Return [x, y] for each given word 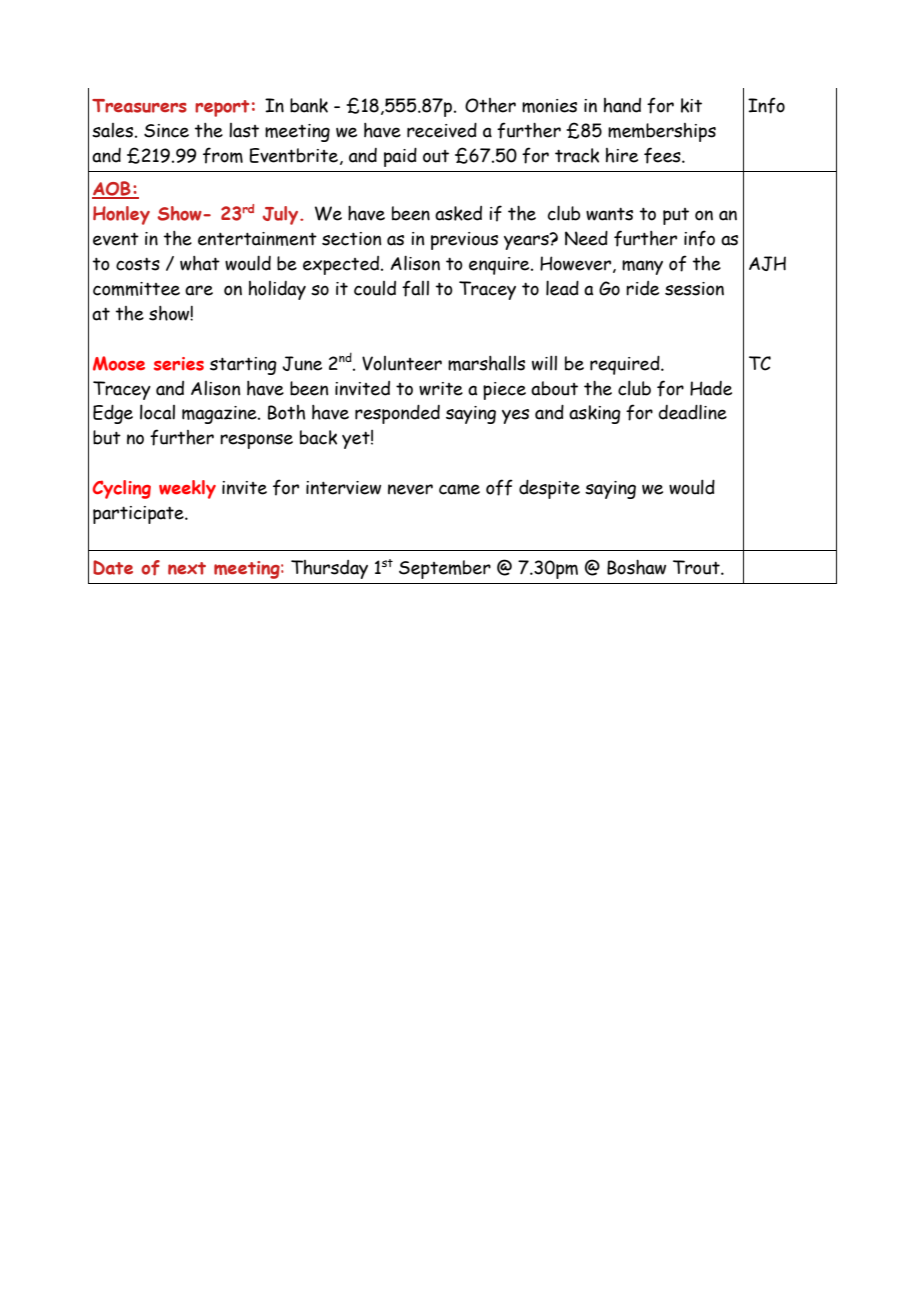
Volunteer [402, 363]
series [179, 364]
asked [458, 213]
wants [609, 214]
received [442, 130]
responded [397, 414]
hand [622, 105]
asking [595, 414]
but [107, 437]
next [187, 568]
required [626, 365]
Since [166, 131]
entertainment [257, 239]
